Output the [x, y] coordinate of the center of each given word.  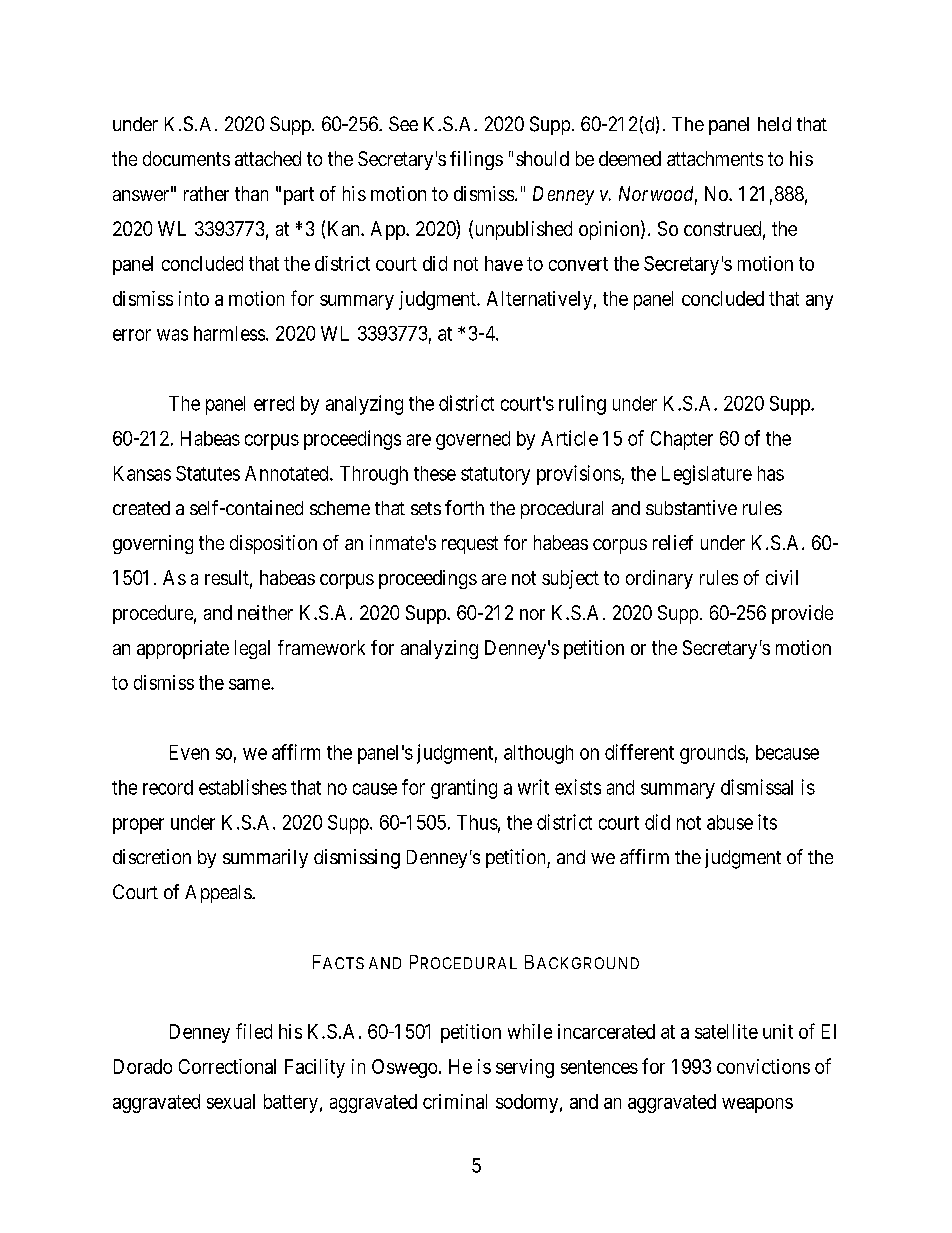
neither [265, 612]
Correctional [227, 1066]
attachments [715, 158]
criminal [455, 1101]
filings [476, 160]
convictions [763, 1066]
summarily [265, 858]
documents [186, 158]
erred [274, 403]
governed [473, 440]
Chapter [682, 440]
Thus [477, 822]
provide [802, 614]
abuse [730, 822]
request [470, 545]
